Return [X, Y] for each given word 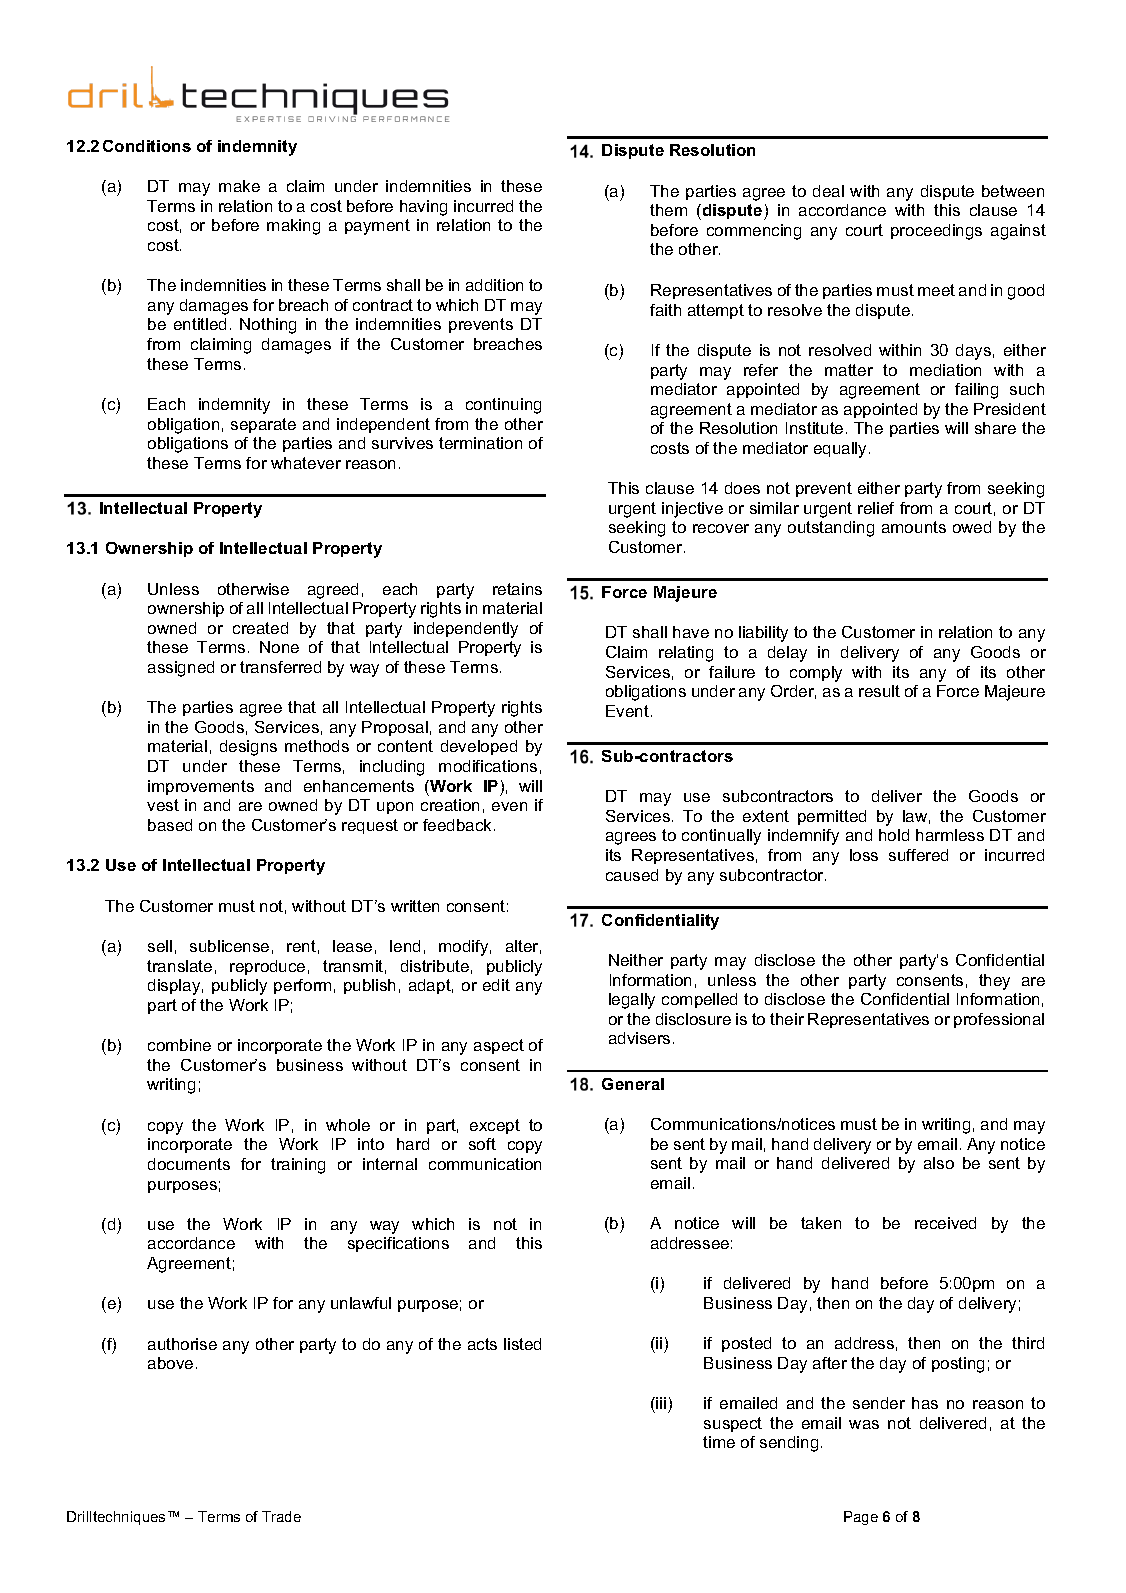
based [170, 825]
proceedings [936, 232]
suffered [918, 855]
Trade [281, 1516]
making [293, 227]
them [668, 210]
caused [632, 875]
